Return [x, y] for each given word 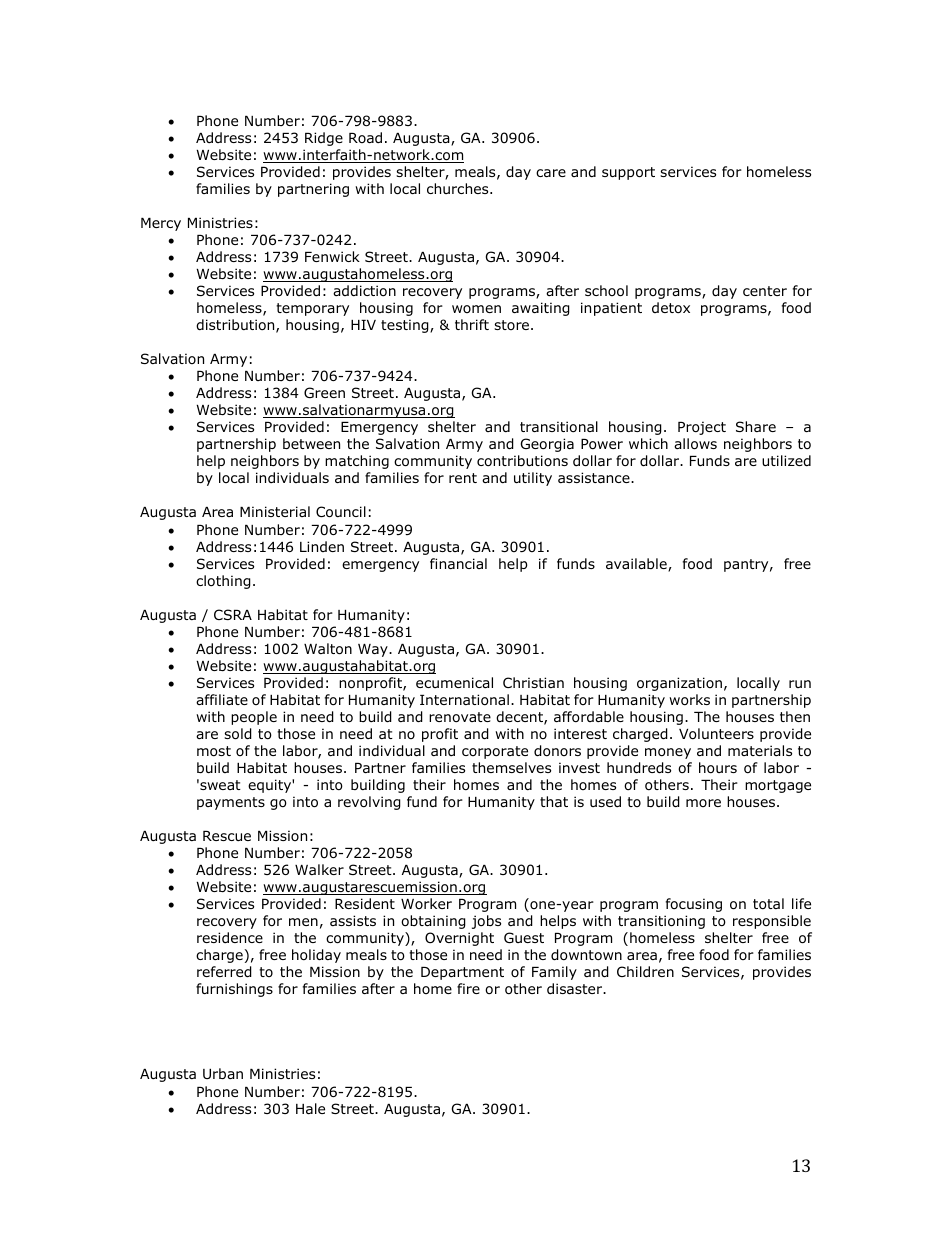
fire [468, 988]
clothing [223, 582]
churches [459, 188]
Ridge [324, 139]
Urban [223, 1073]
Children [645, 971]
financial [458, 563]
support [628, 173]
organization [679, 684]
